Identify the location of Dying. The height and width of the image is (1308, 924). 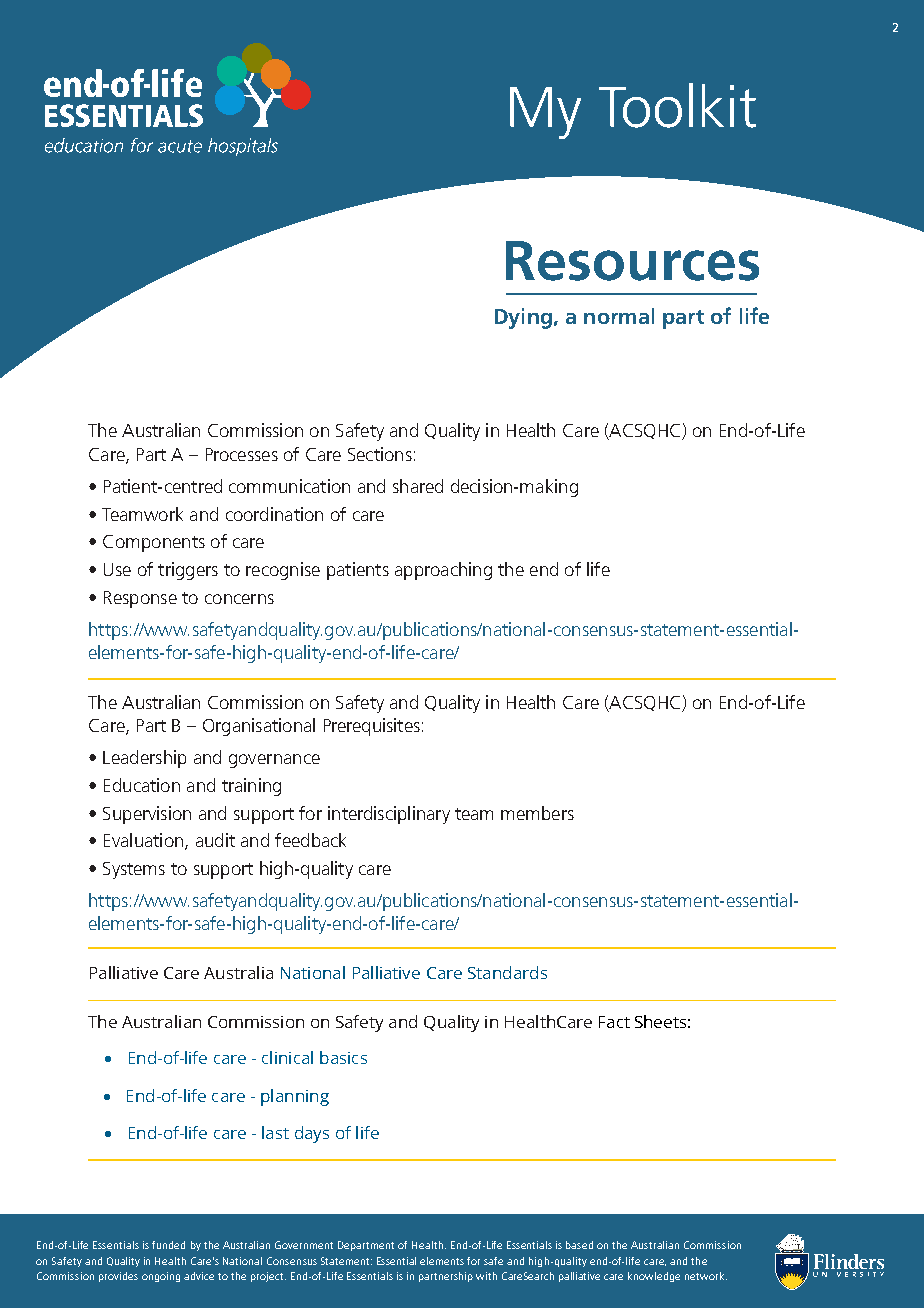
(523, 318).
